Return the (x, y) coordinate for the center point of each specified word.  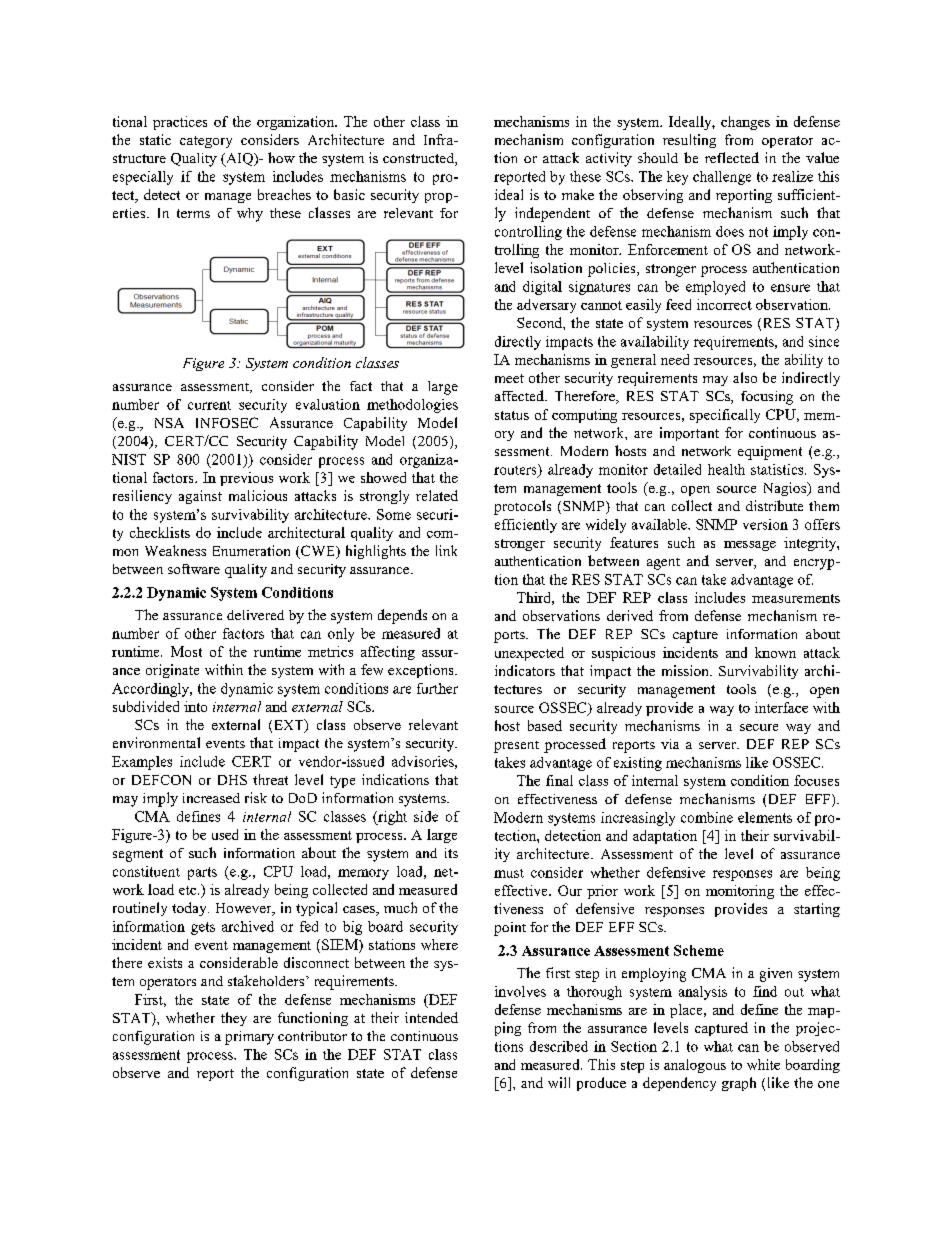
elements (765, 817)
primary (249, 1038)
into (195, 706)
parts (202, 873)
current (209, 405)
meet (509, 378)
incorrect (724, 304)
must (509, 873)
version (765, 524)
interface (781, 707)
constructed (419, 159)
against (200, 497)
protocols (522, 507)
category (206, 142)
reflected (732, 157)
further (437, 688)
